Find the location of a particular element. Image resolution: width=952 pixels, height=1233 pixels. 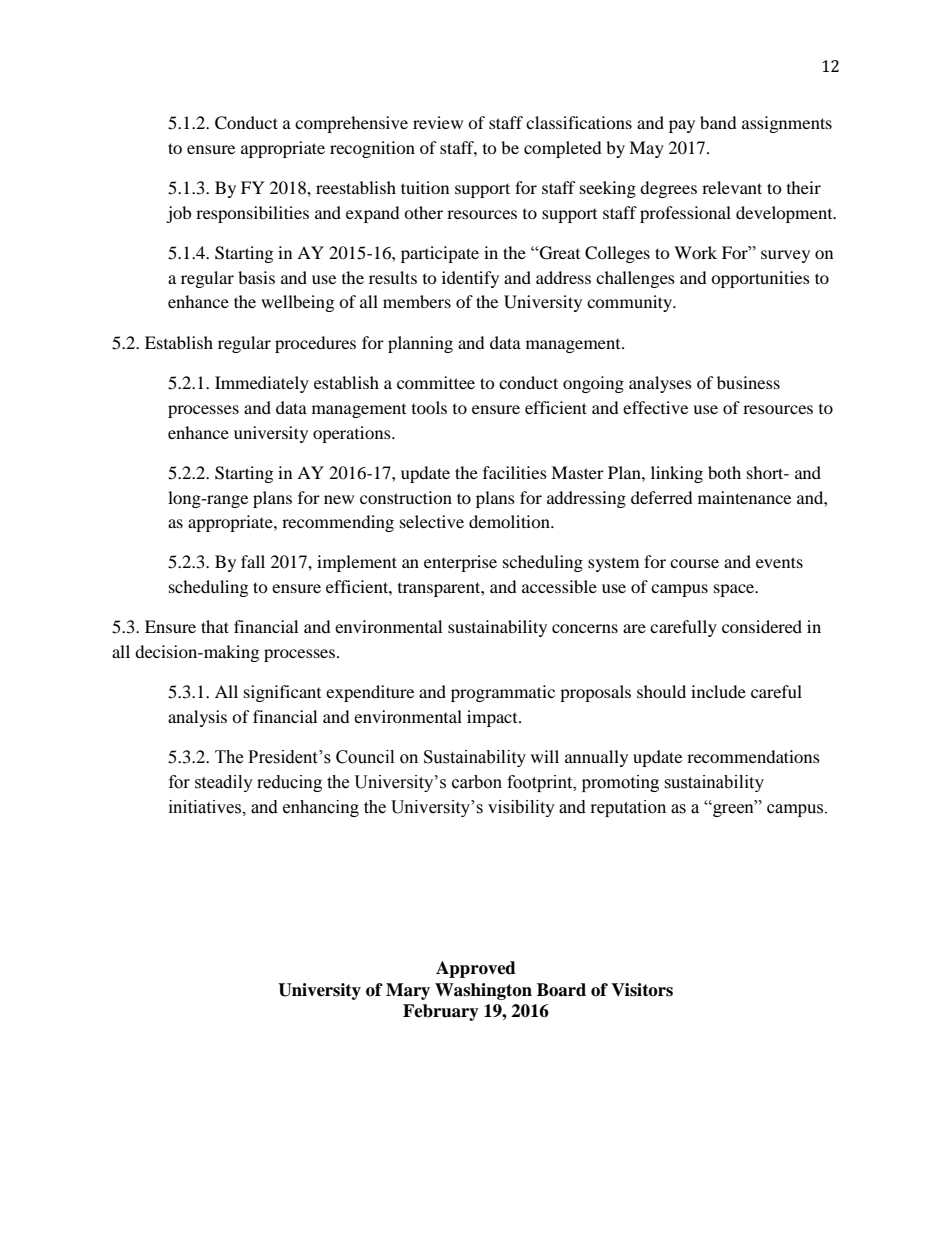

responsibilities is located at coordinates (252, 214).
